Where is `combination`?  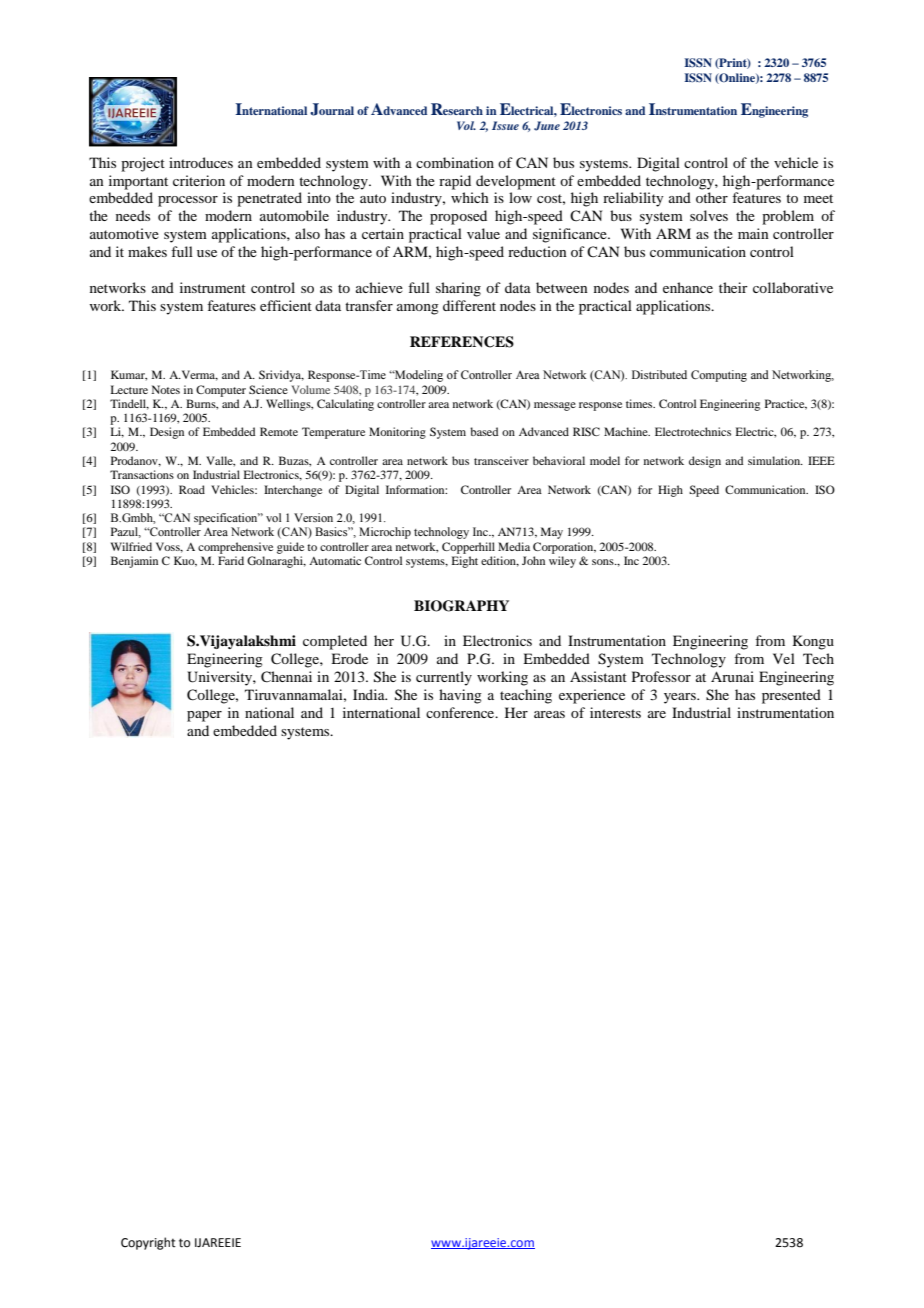 combination is located at coordinates (455, 162).
